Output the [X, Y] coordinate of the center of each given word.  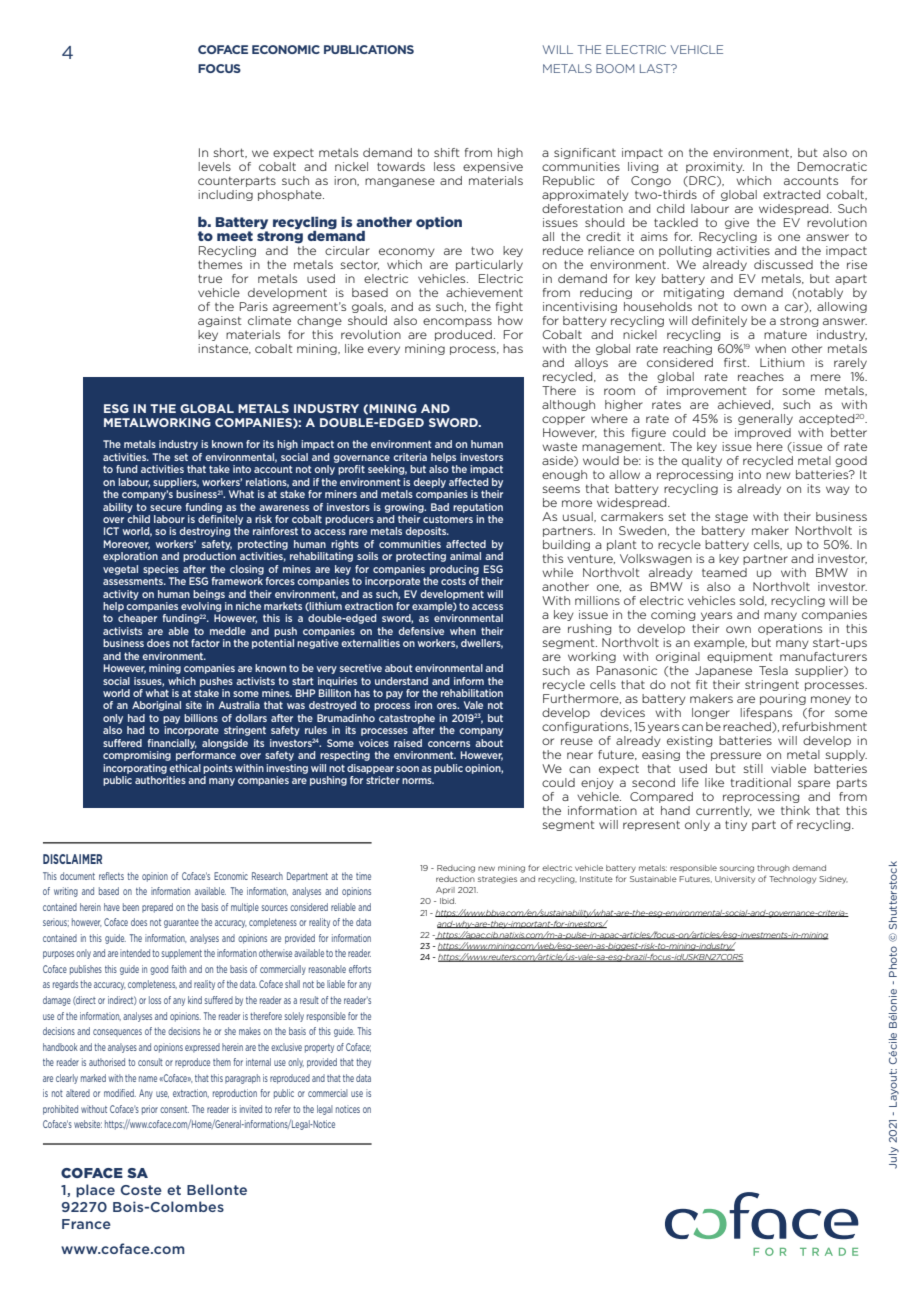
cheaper [137, 619]
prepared [157, 908]
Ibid [448, 901]
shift [447, 152]
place [95, 1191]
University [735, 880]
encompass [457, 322]
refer [283, 1109]
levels [214, 166]
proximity [715, 167]
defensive [421, 631]
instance [224, 349]
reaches [761, 376]
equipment [740, 657]
